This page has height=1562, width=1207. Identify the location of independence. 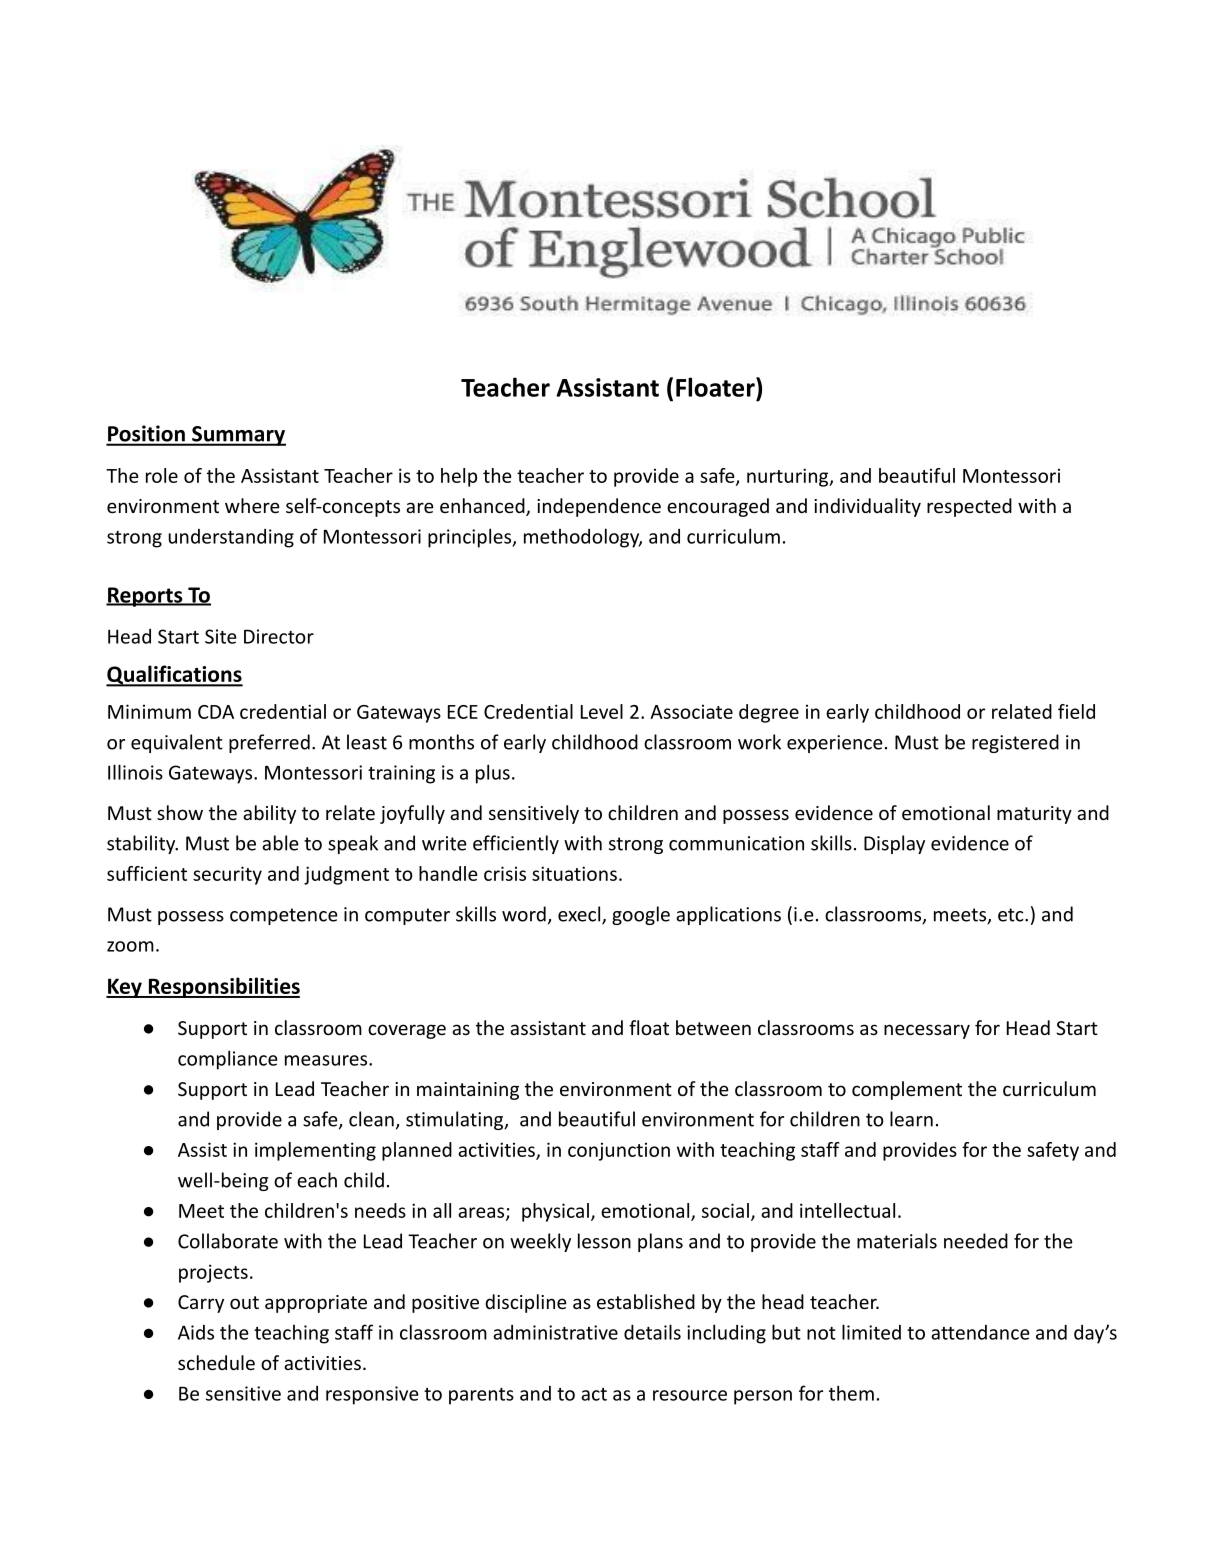
(599, 507).
